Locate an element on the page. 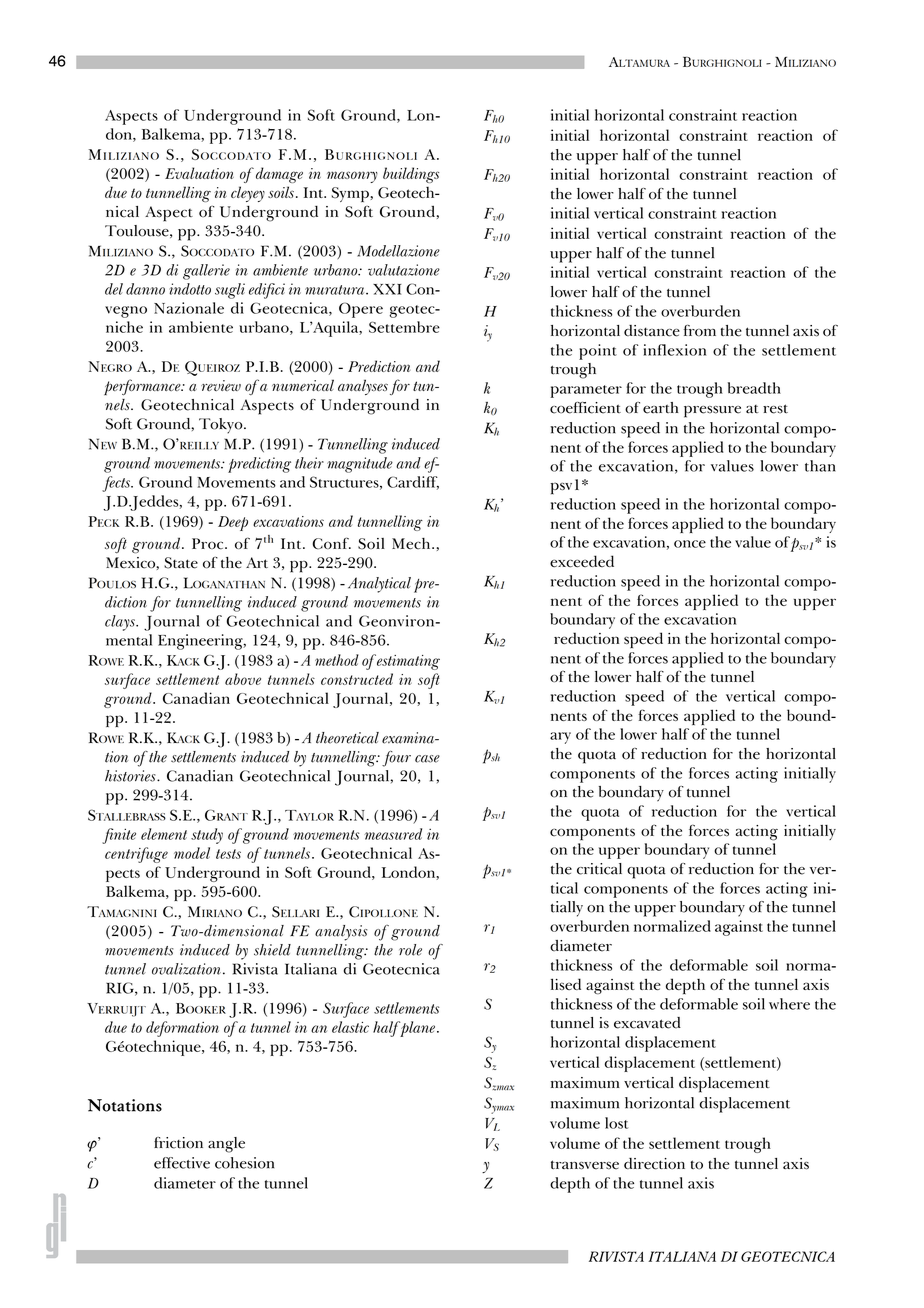 The image size is (924, 1308). from is located at coordinates (700, 330).
